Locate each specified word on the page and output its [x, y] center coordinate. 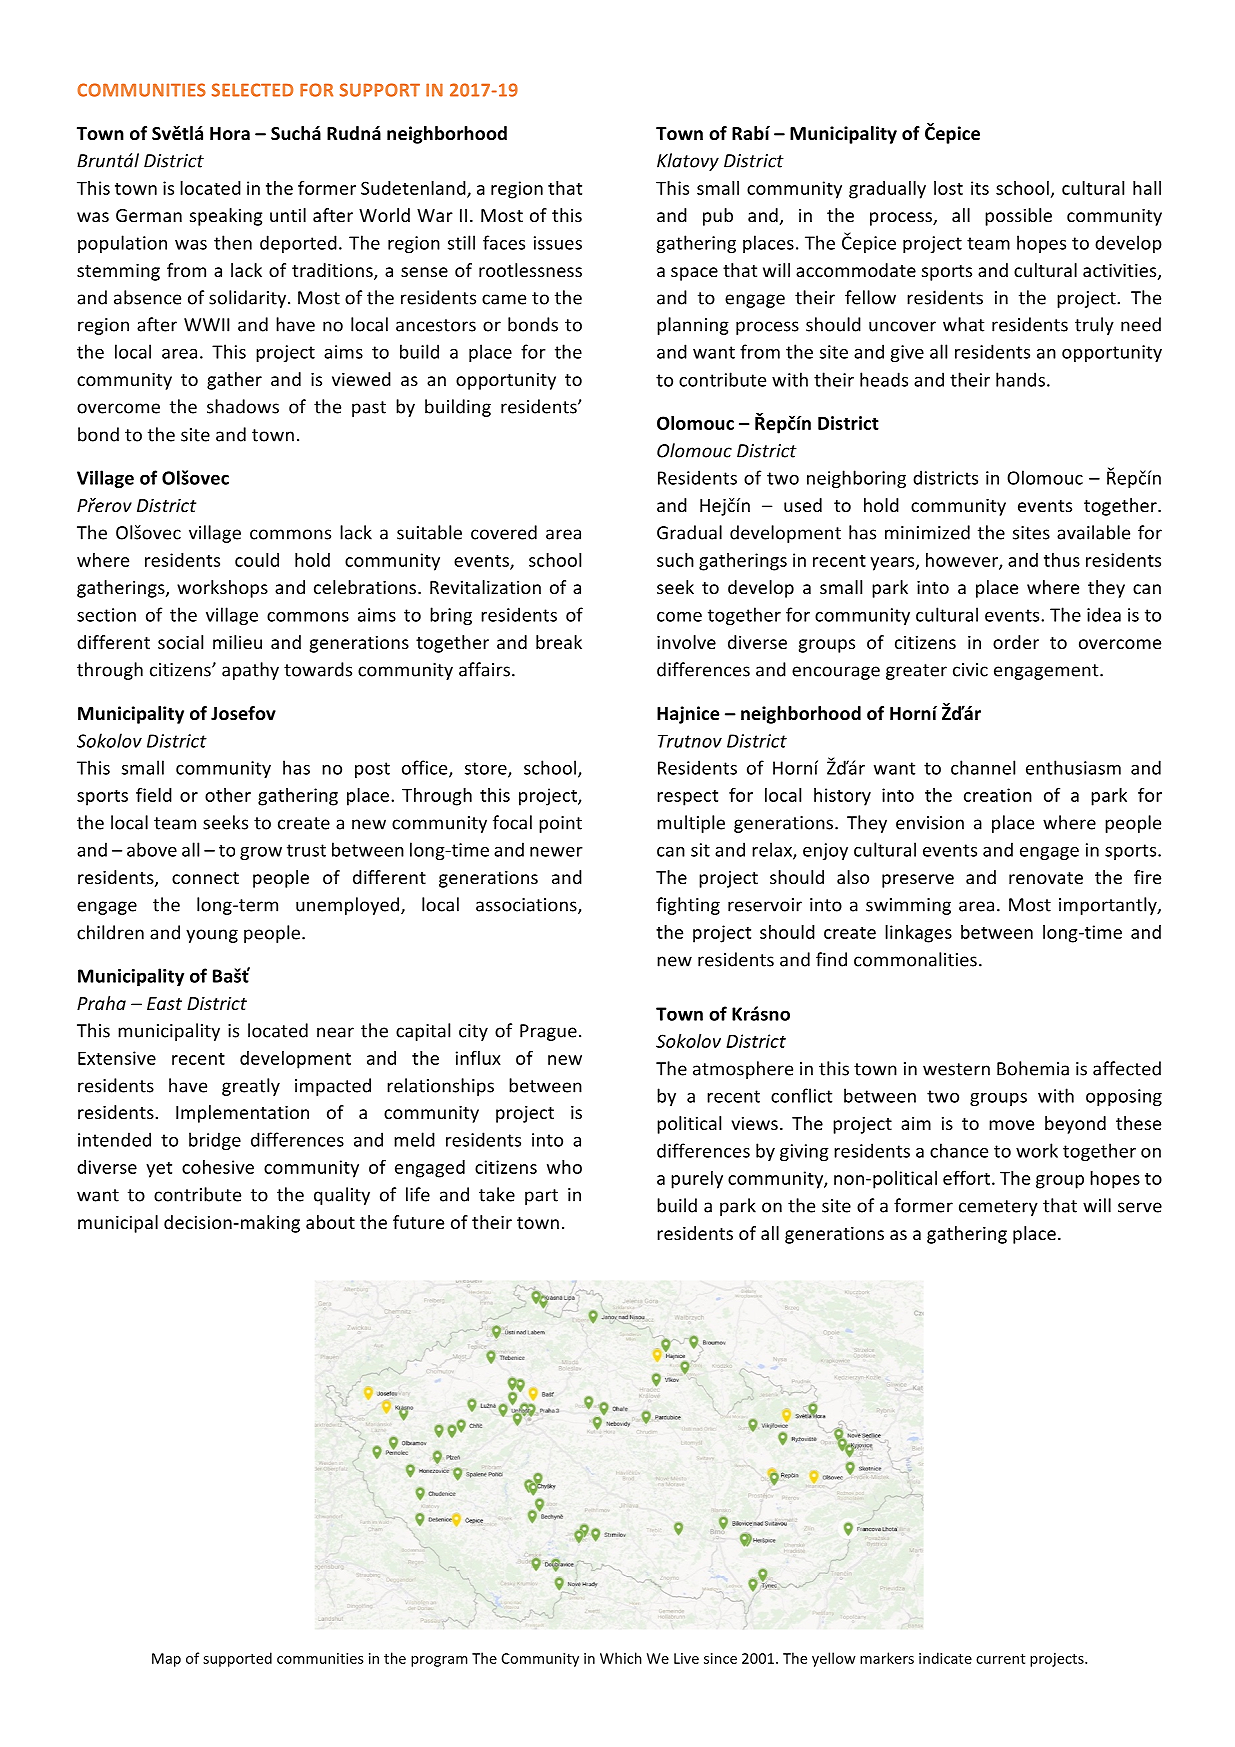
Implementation [242, 1114]
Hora [230, 134]
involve [686, 642]
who [564, 1167]
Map [166, 1660]
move [1011, 1125]
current [1000, 1659]
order [1016, 642]
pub [718, 217]
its [980, 188]
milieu [237, 642]
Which [621, 1658]
